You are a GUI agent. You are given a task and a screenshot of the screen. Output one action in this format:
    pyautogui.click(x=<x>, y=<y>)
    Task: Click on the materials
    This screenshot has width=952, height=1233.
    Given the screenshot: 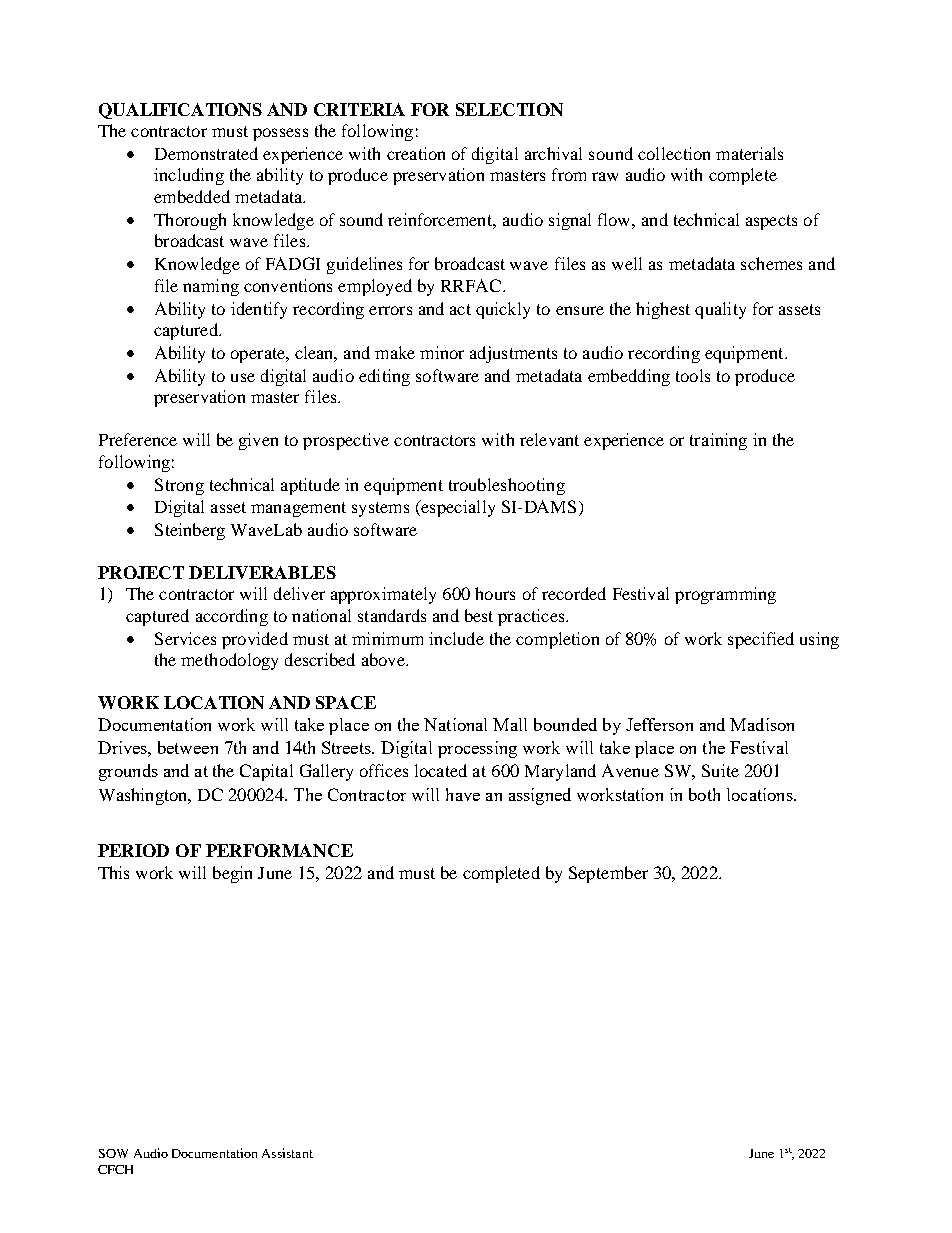 What is the action you would take?
    pyautogui.click(x=749, y=153)
